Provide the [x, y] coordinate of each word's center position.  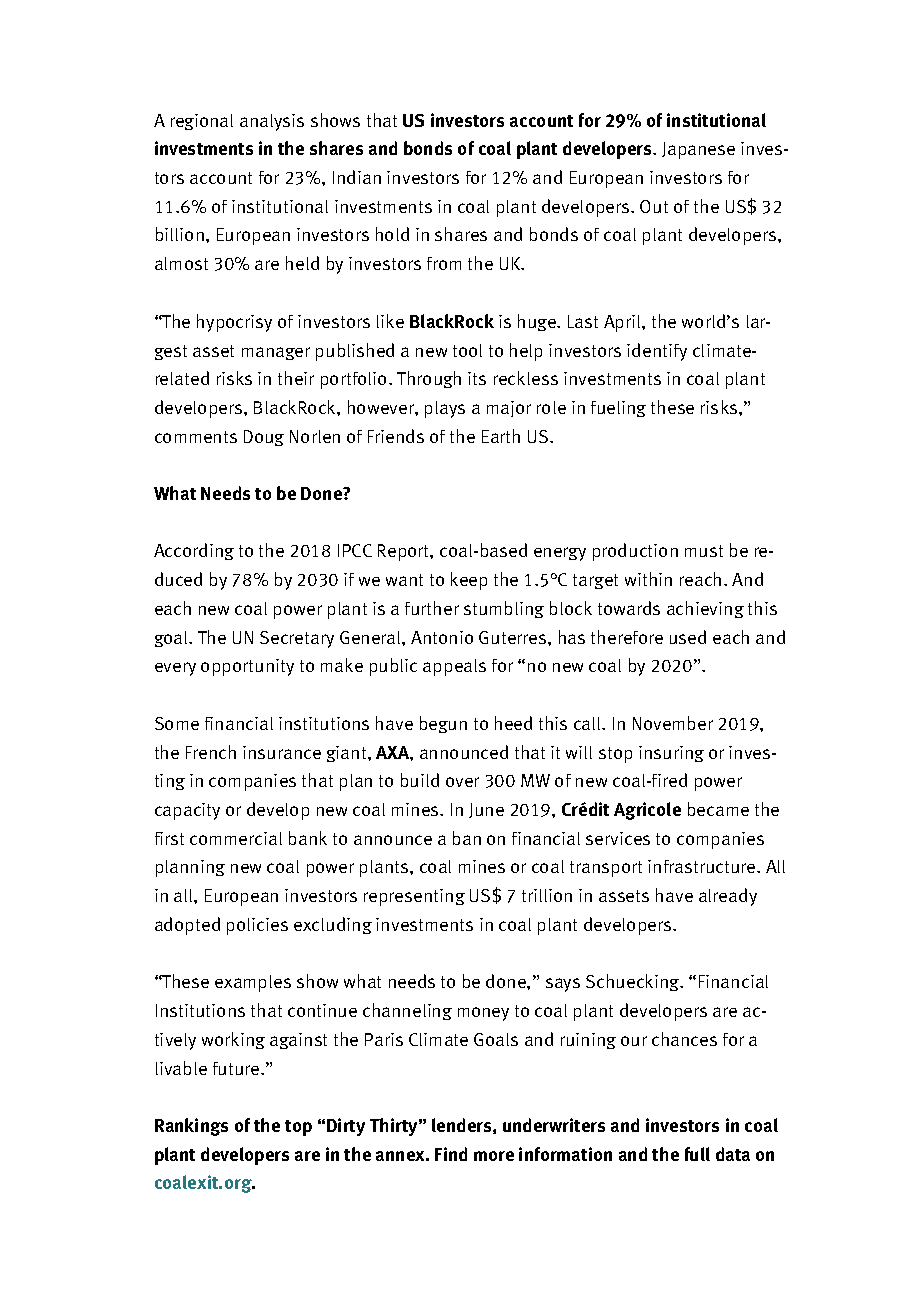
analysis [272, 122]
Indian [357, 177]
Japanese [698, 150]
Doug [264, 438]
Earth [501, 436]
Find [451, 1154]
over [462, 782]
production [635, 552]
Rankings [191, 1127]
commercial [236, 838]
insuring [671, 754]
